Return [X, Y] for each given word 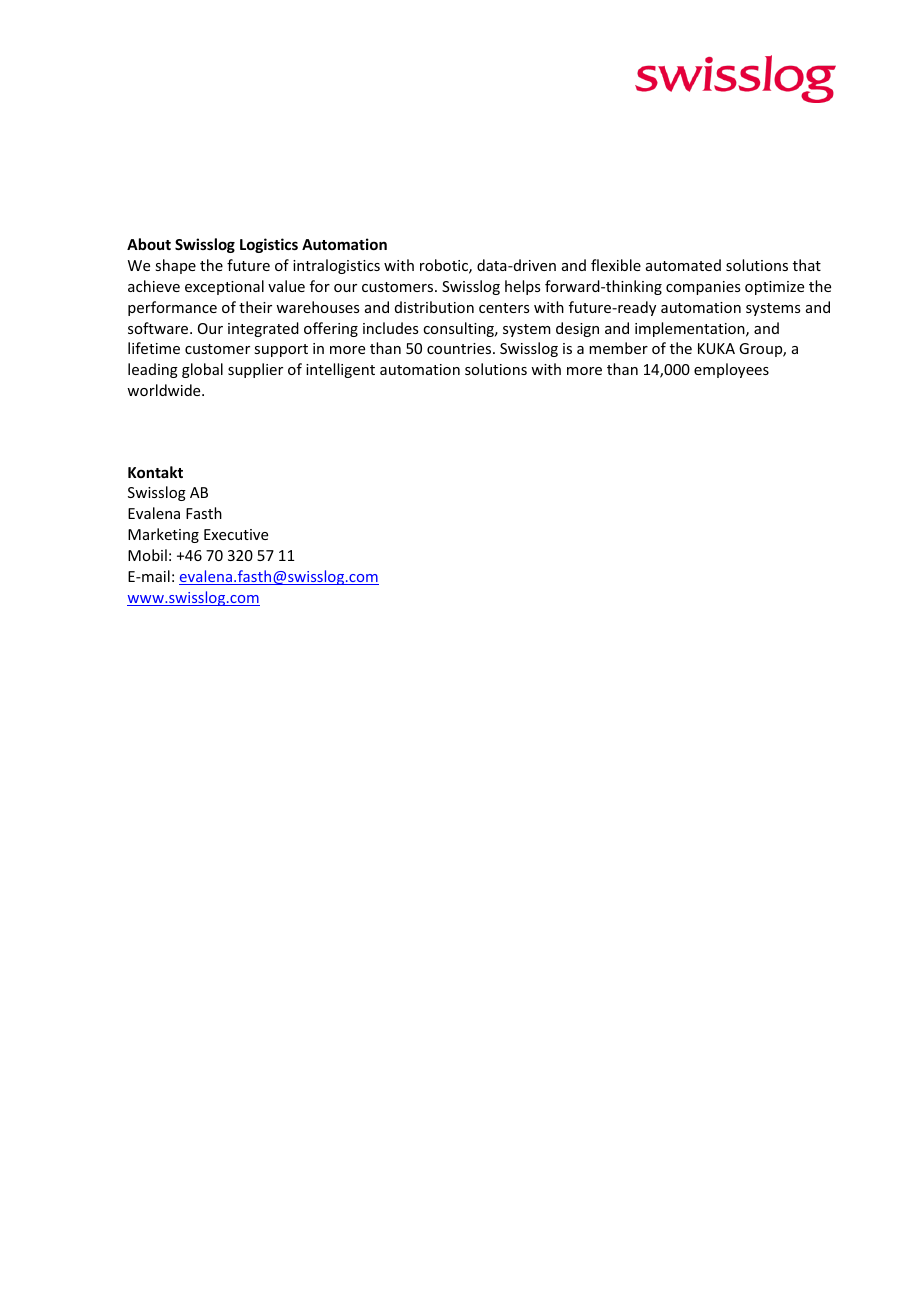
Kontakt [155, 472]
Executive [236, 534]
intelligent [340, 370]
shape [175, 266]
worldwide [165, 390]
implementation [691, 329]
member [618, 348]
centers [504, 308]
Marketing [163, 535]
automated [683, 265]
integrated [263, 329]
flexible [616, 265]
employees [731, 370]
